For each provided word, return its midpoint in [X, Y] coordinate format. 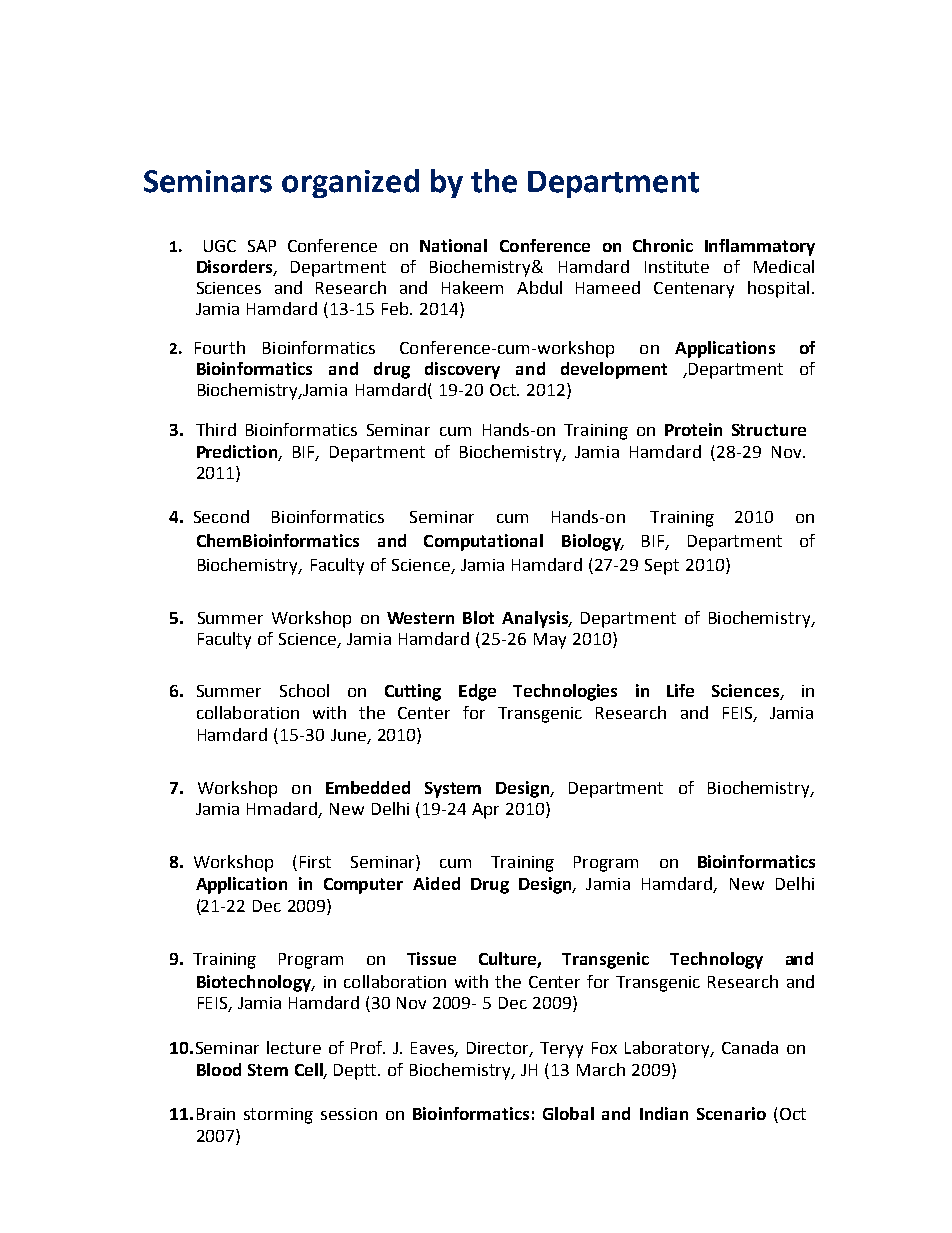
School [304, 690]
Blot [478, 617]
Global [568, 1113]
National [453, 245]
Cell [310, 1070]
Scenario [731, 1113]
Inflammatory [760, 247]
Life [680, 690]
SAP [262, 246]
